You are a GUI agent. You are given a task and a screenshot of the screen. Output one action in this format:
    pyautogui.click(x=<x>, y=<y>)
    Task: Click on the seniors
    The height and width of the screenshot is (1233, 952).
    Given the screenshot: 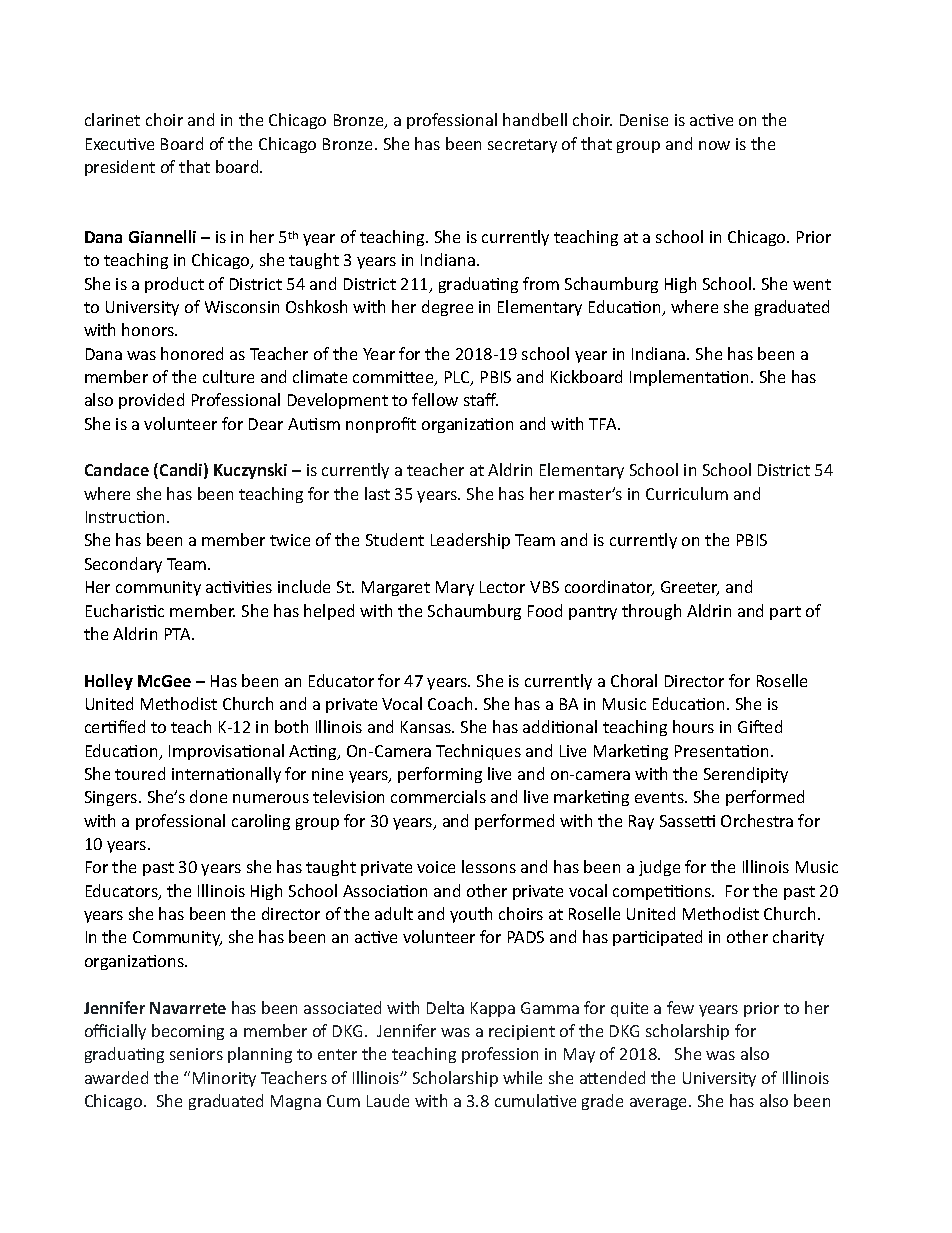 What is the action you would take?
    pyautogui.click(x=196, y=1054)
